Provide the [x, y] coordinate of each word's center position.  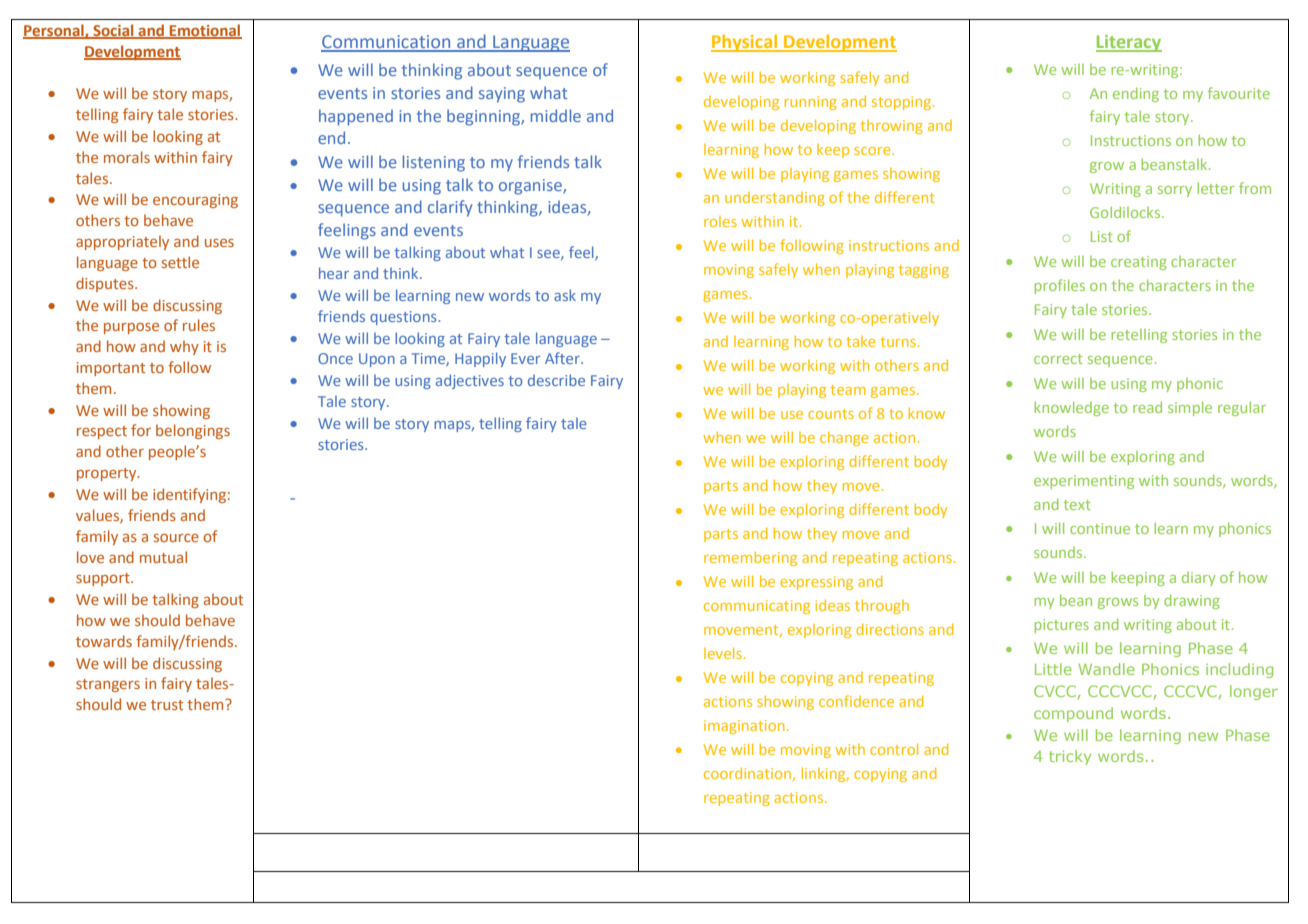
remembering [750, 559]
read [1147, 407]
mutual [163, 557]
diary [1198, 579]
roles [720, 221]
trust [167, 705]
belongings [193, 431]
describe [556, 380]
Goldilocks [1126, 212]
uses [219, 243]
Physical [745, 43]
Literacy [1129, 43]
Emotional [205, 31]
